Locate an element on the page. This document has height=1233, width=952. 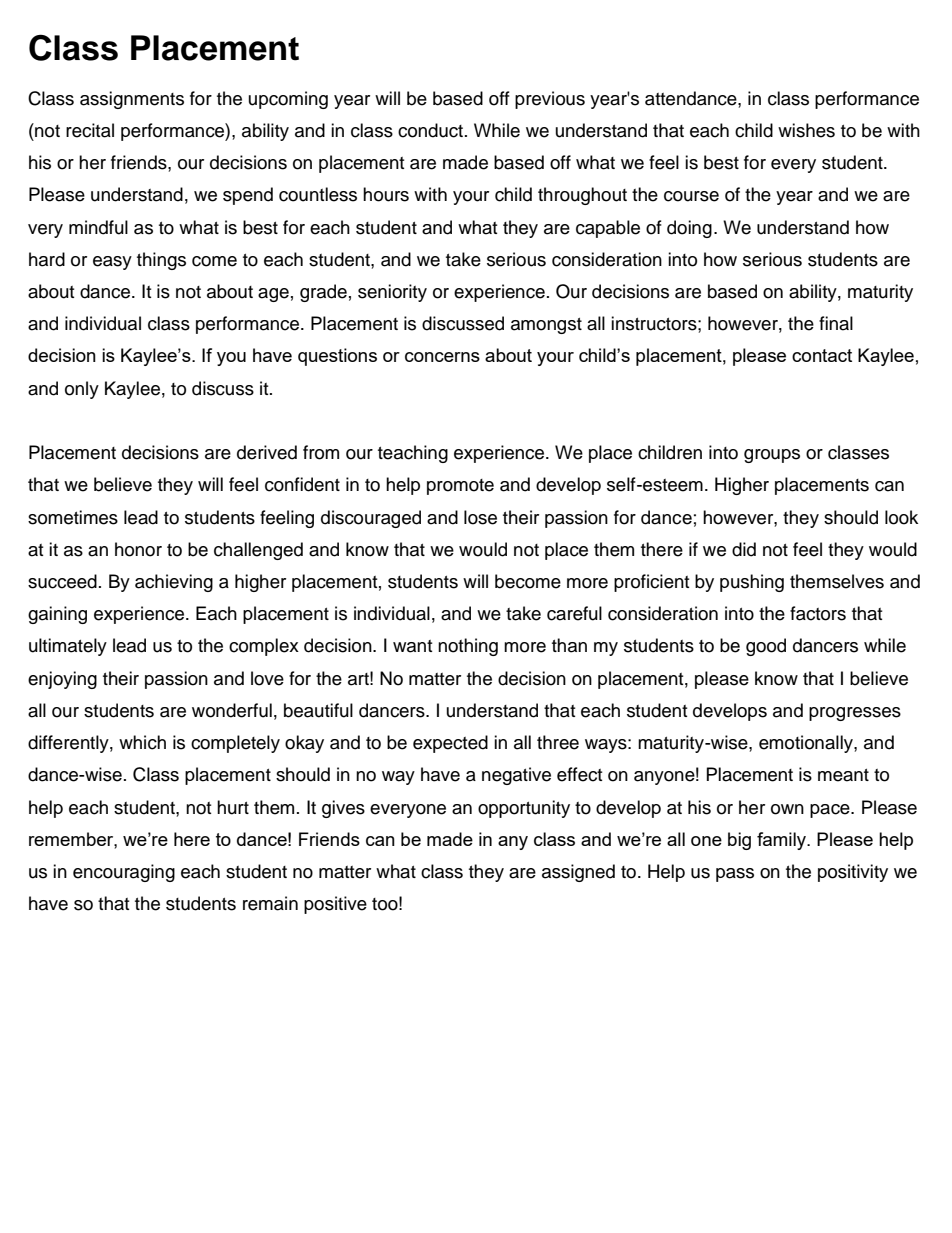
lose is located at coordinates (480, 517).
